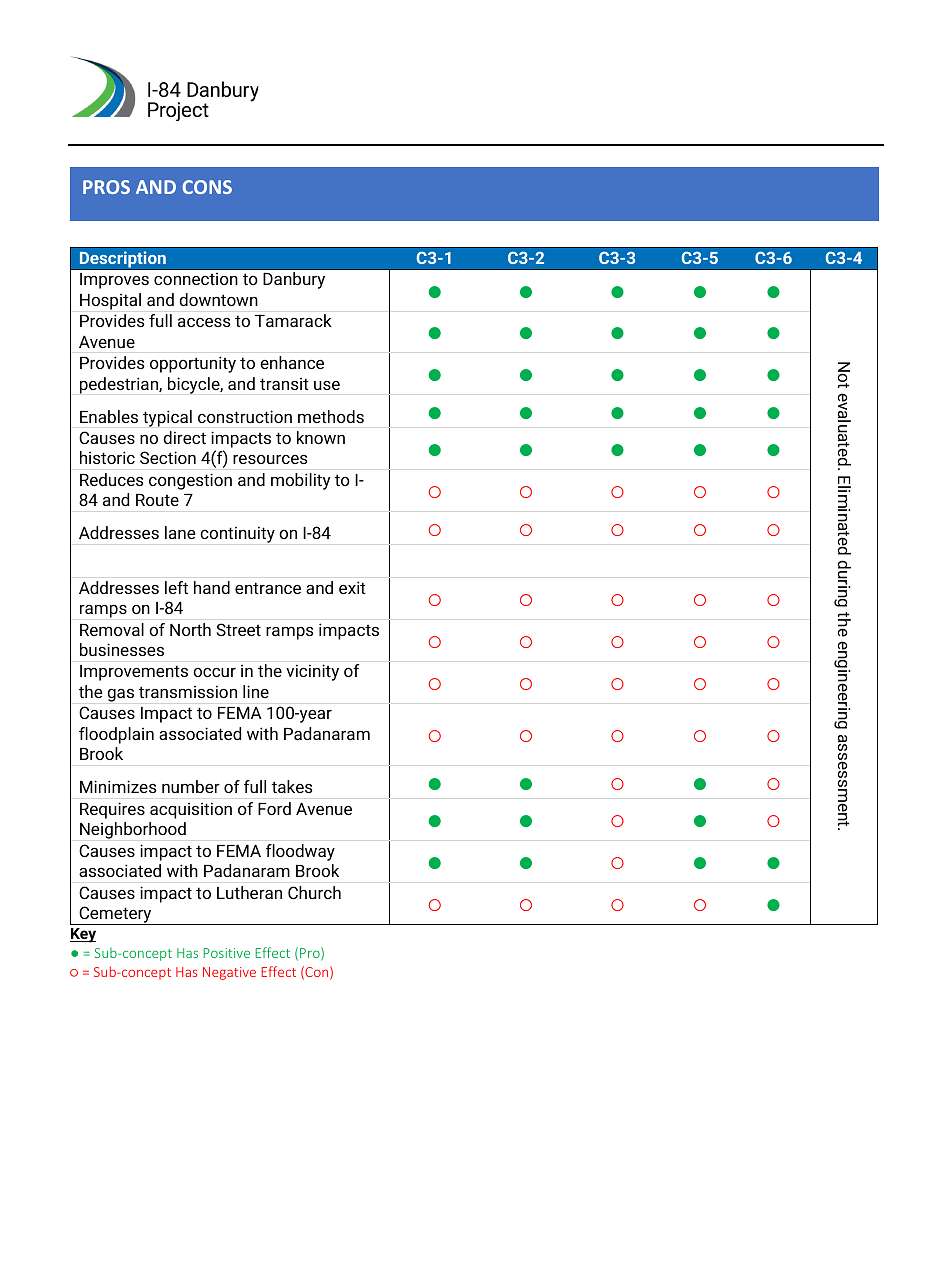 This document has width=952, height=1272. What do you see at coordinates (106, 187) in the document?
I see `PROS` at bounding box center [106, 187].
